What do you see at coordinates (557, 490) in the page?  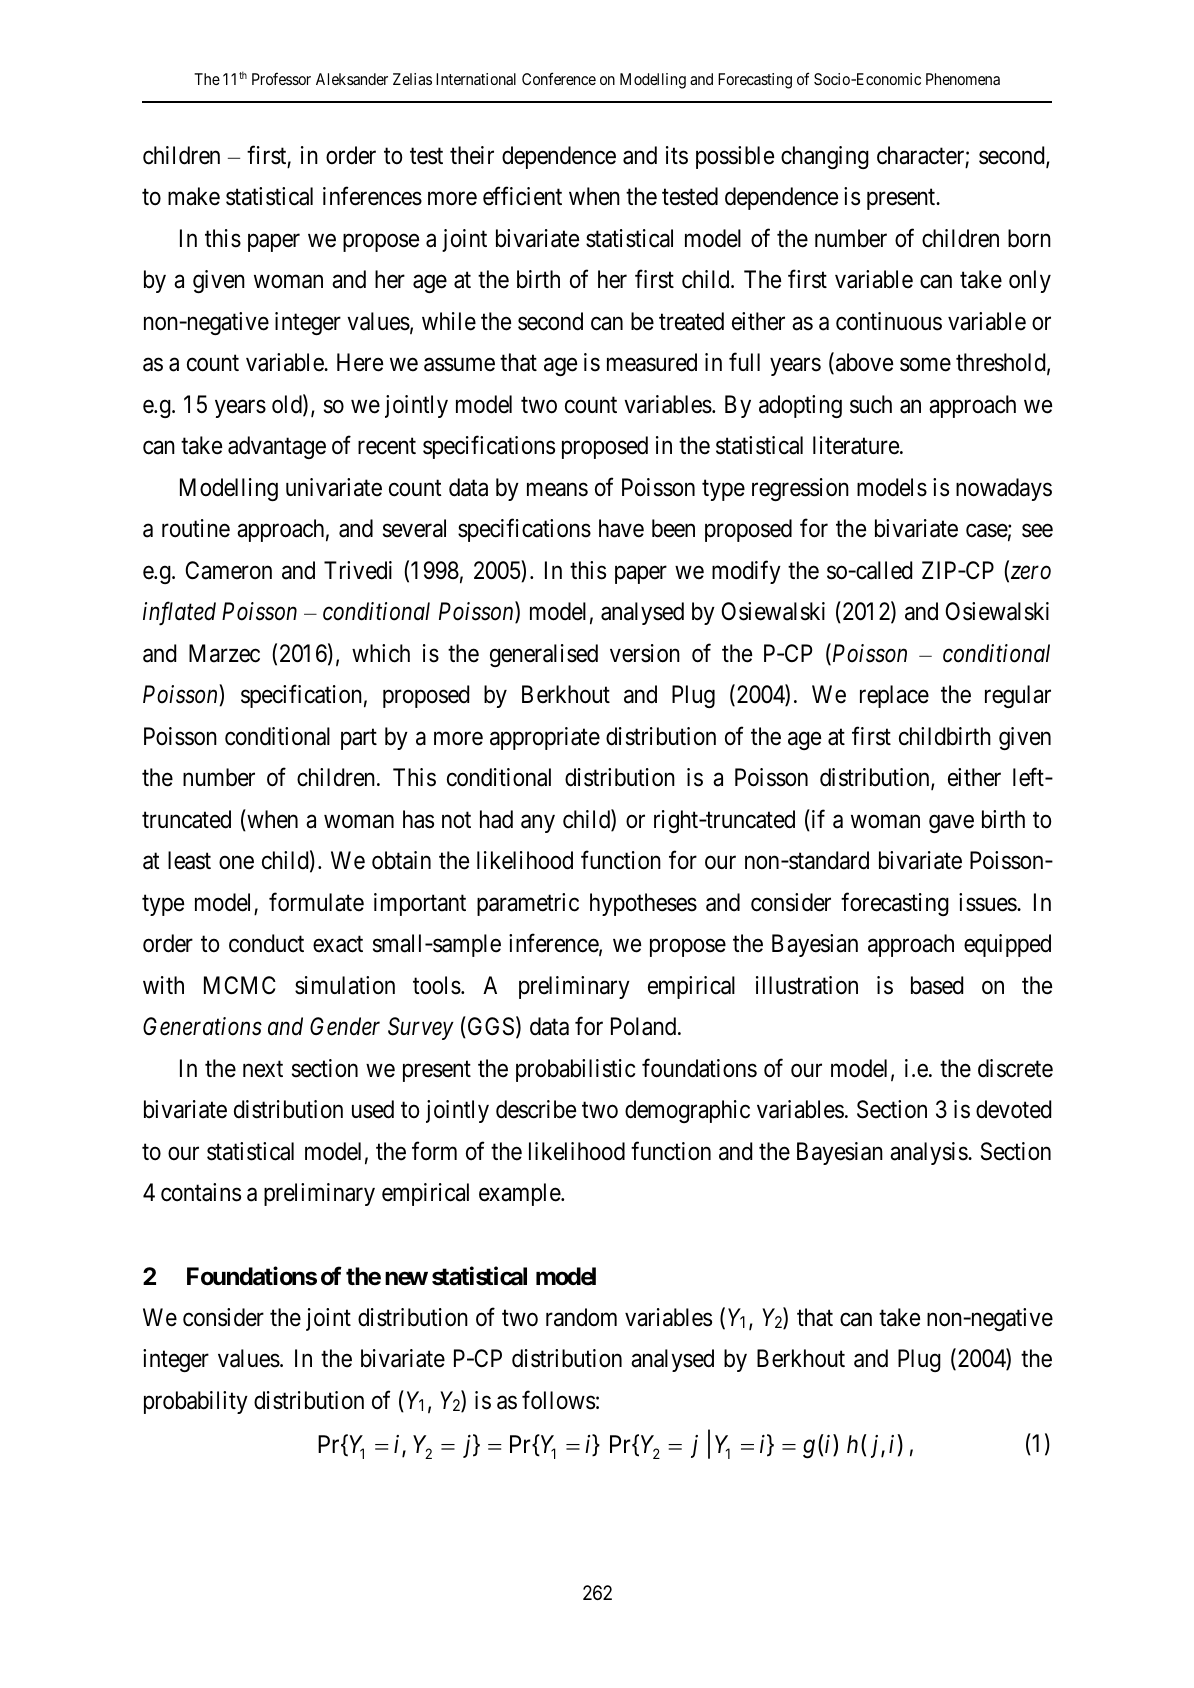 I see `means` at bounding box center [557, 490].
